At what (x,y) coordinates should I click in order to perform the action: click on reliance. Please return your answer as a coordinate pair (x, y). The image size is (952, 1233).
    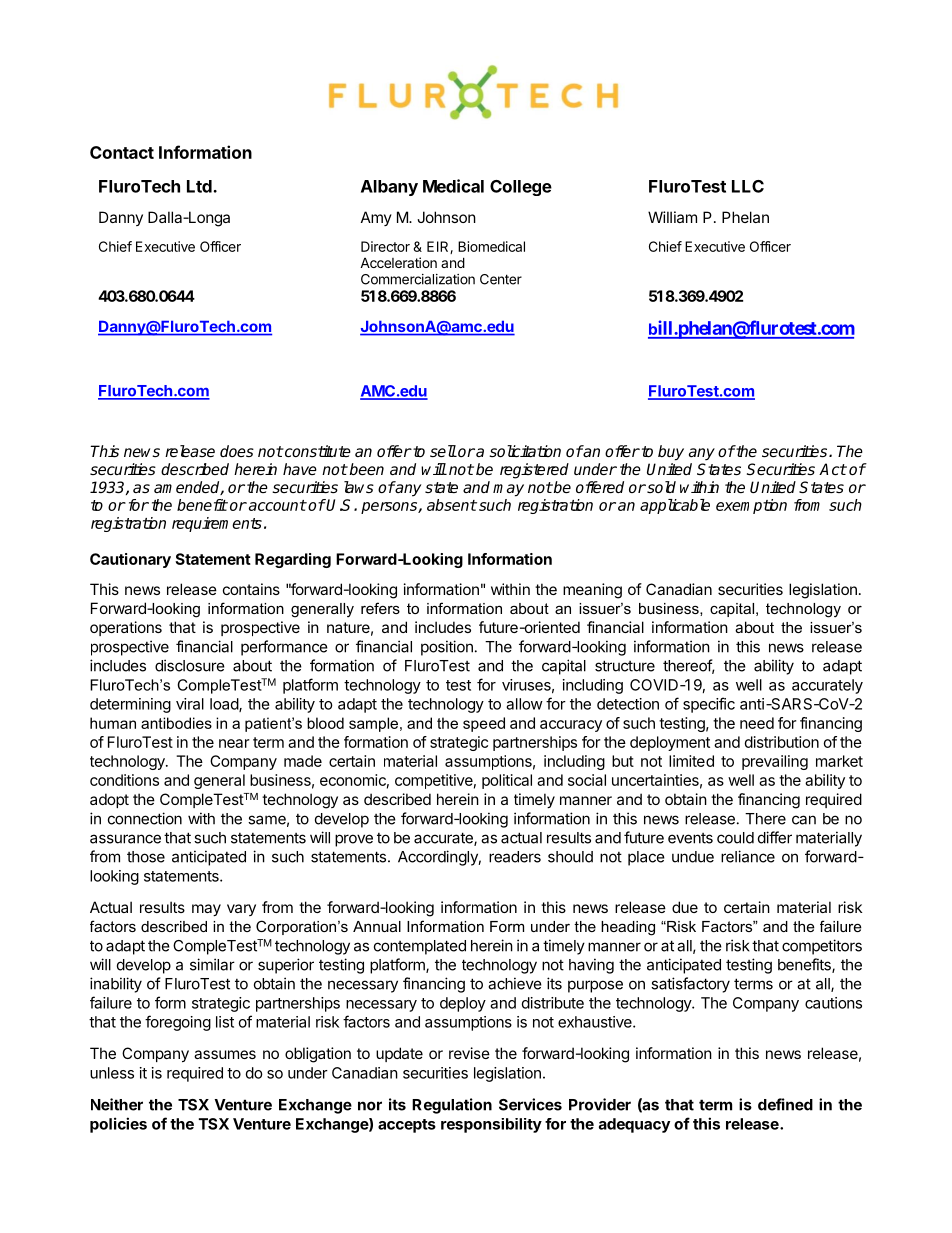
    Looking at the image, I should click on (748, 856).
